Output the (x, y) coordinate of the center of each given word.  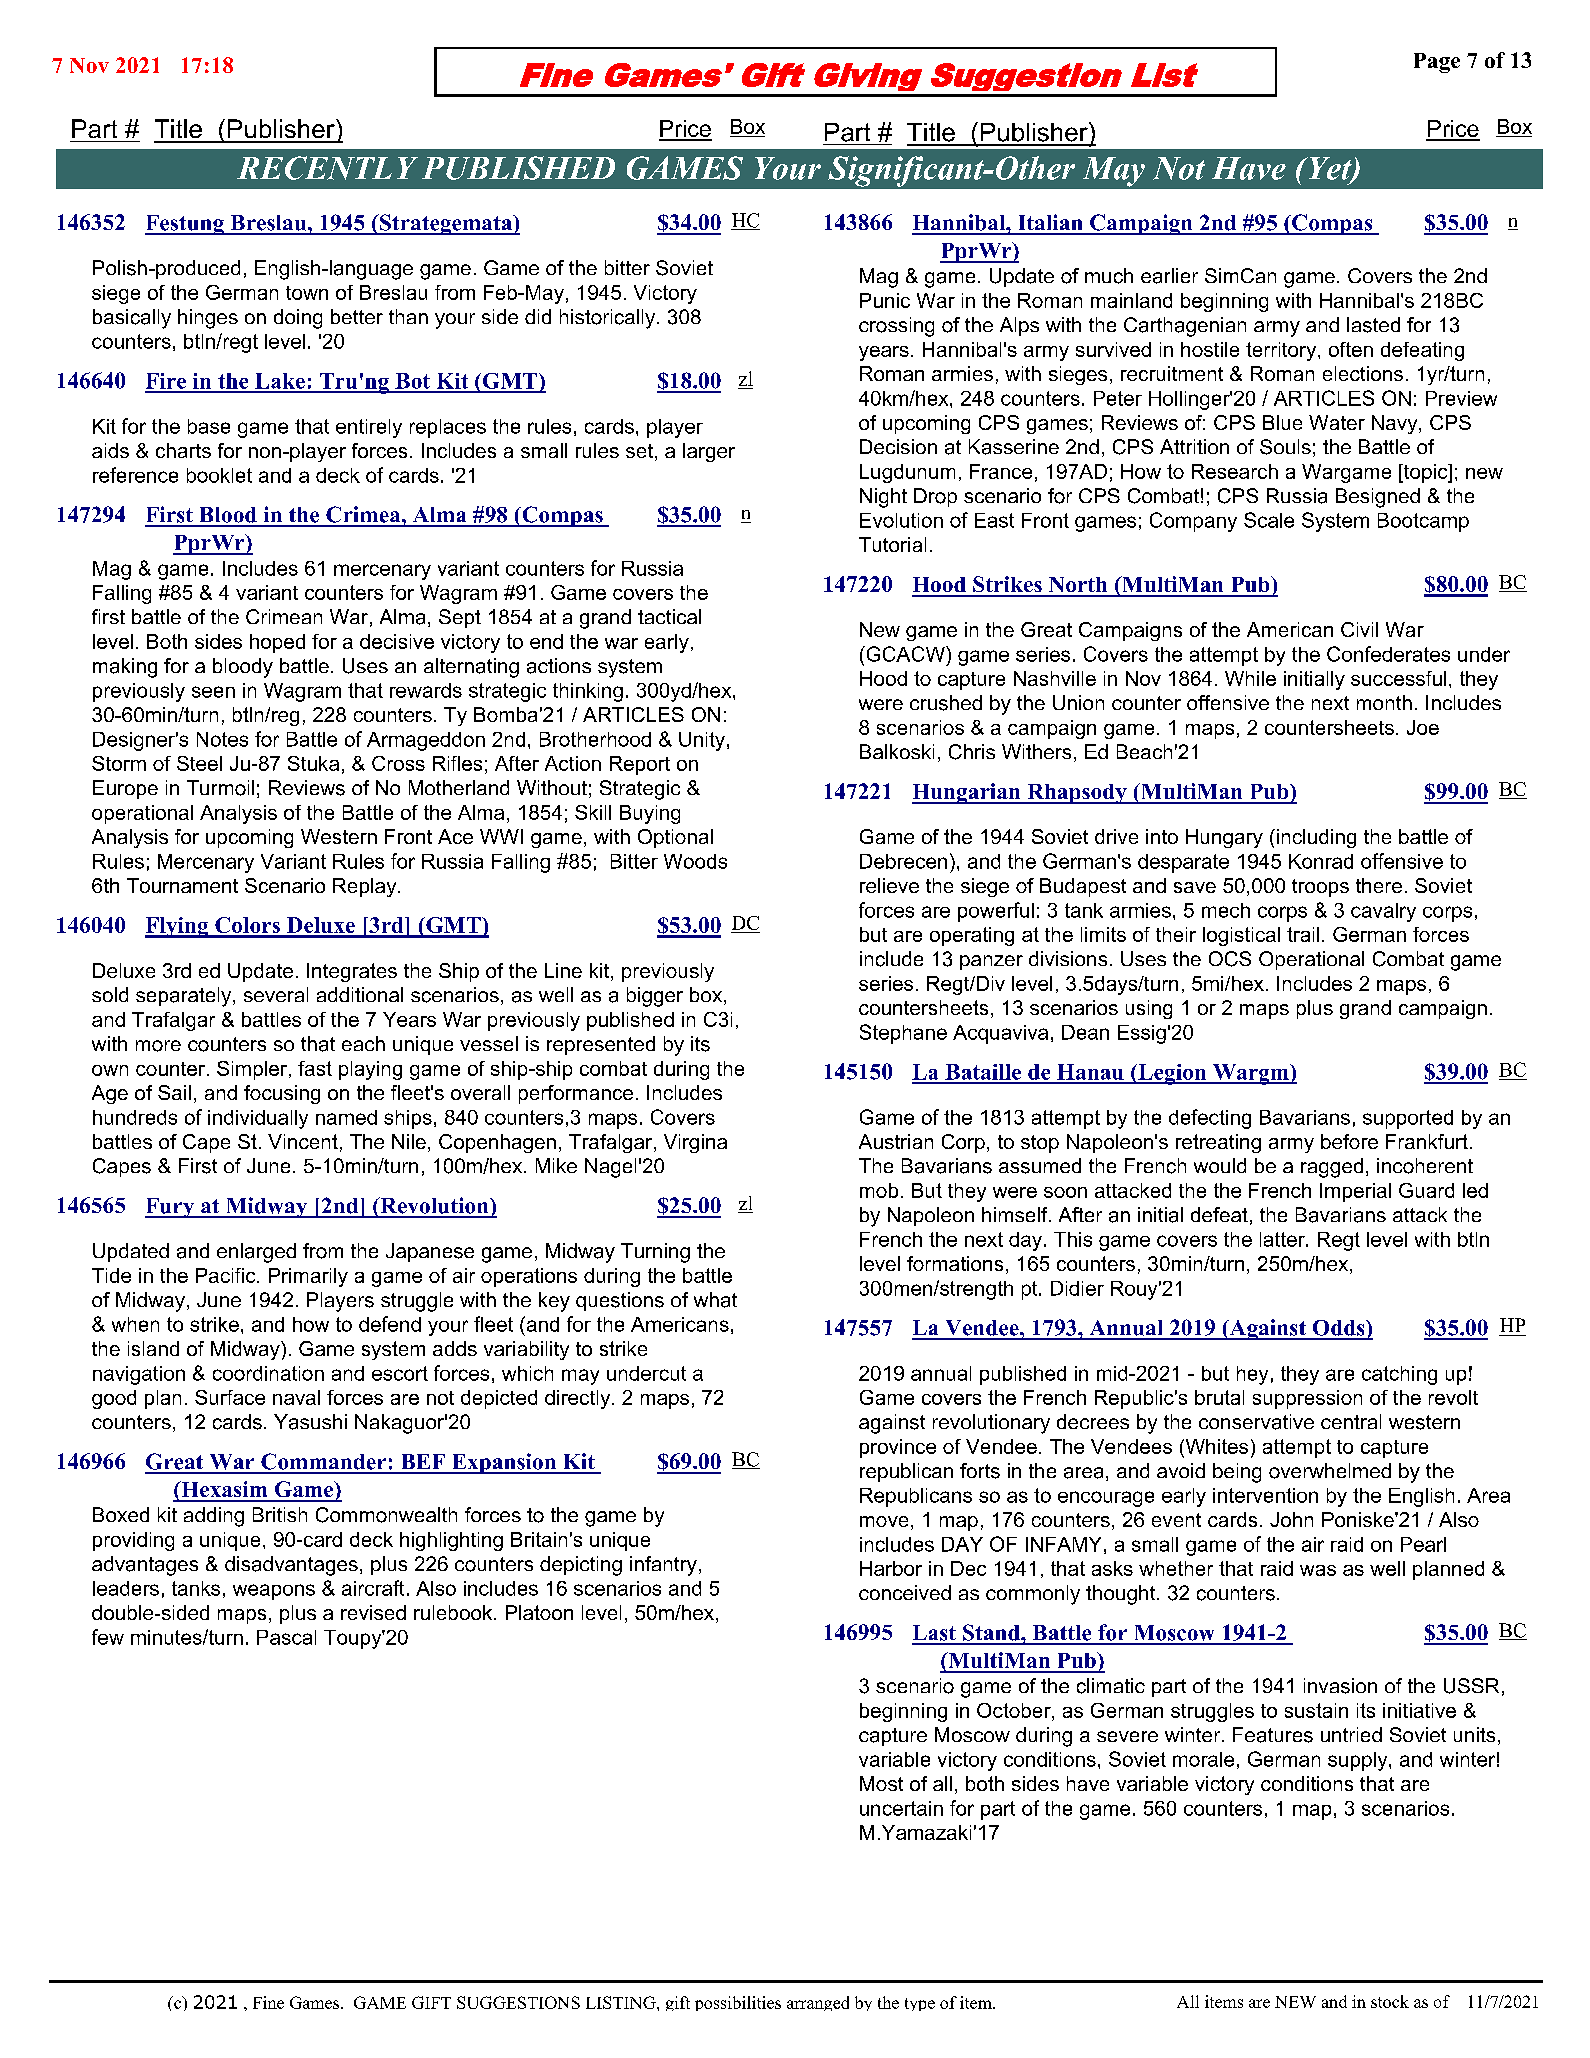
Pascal (286, 1637)
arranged (818, 2003)
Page (1437, 63)
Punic (885, 300)
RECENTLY (327, 168)
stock (1390, 2001)
